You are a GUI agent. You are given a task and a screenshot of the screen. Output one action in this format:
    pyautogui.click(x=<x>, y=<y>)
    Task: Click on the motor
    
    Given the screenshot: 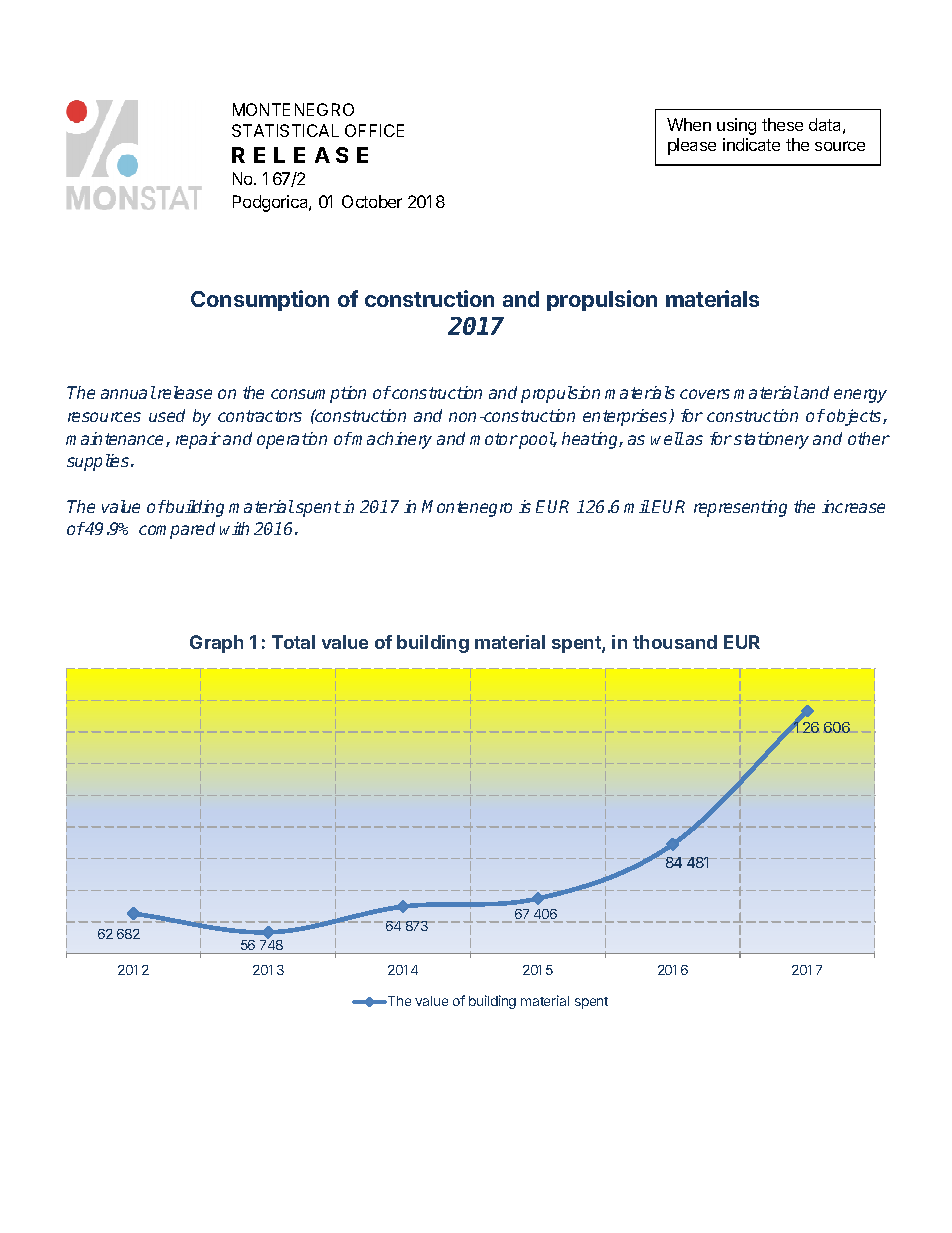 What is the action you would take?
    pyautogui.click(x=494, y=439)
